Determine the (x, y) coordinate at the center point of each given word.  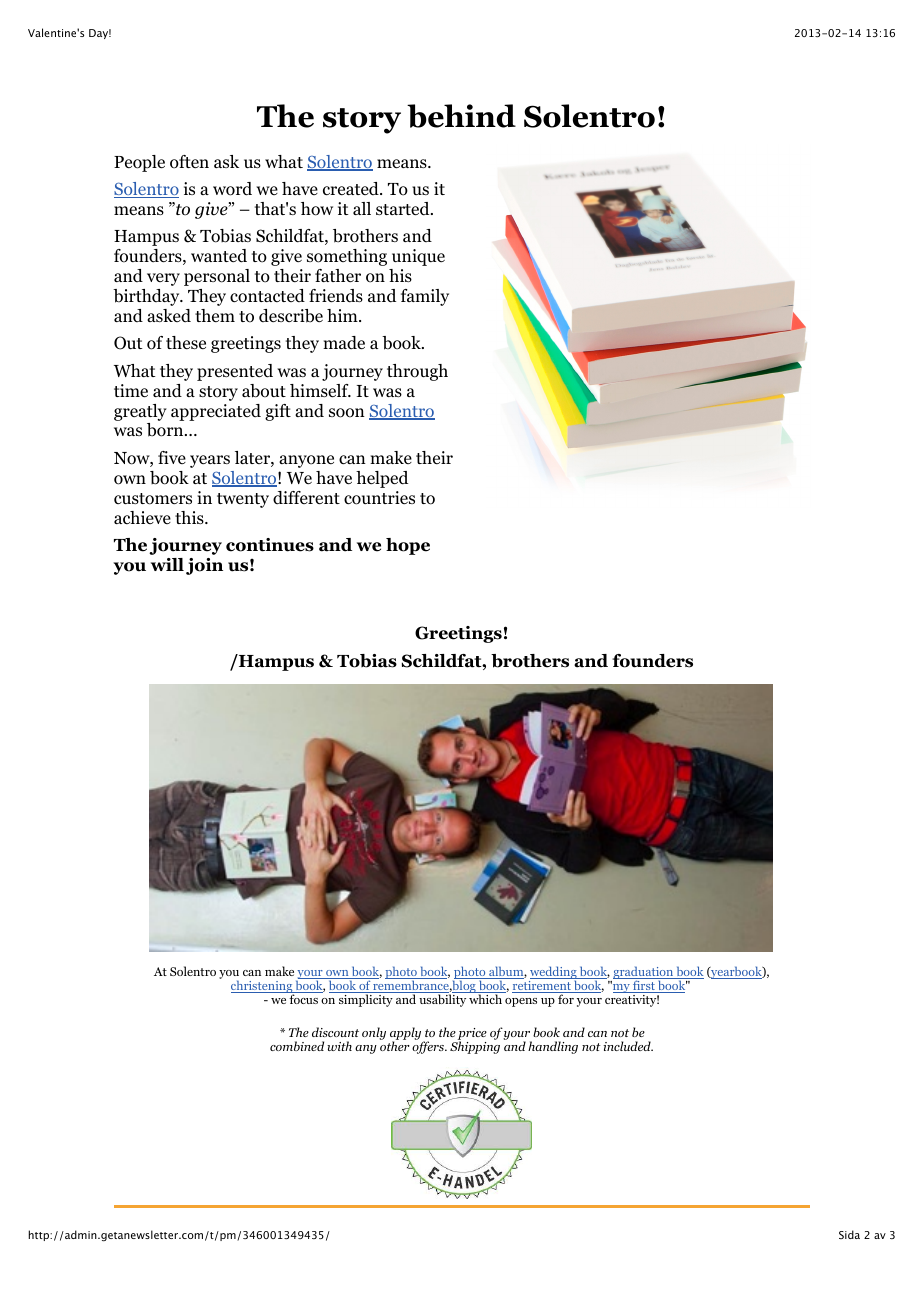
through (417, 372)
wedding (554, 974)
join (204, 566)
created (352, 188)
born (166, 430)
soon (347, 413)
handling (553, 1047)
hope (408, 546)
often (189, 162)
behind (461, 116)
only (374, 1033)
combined (297, 1046)
